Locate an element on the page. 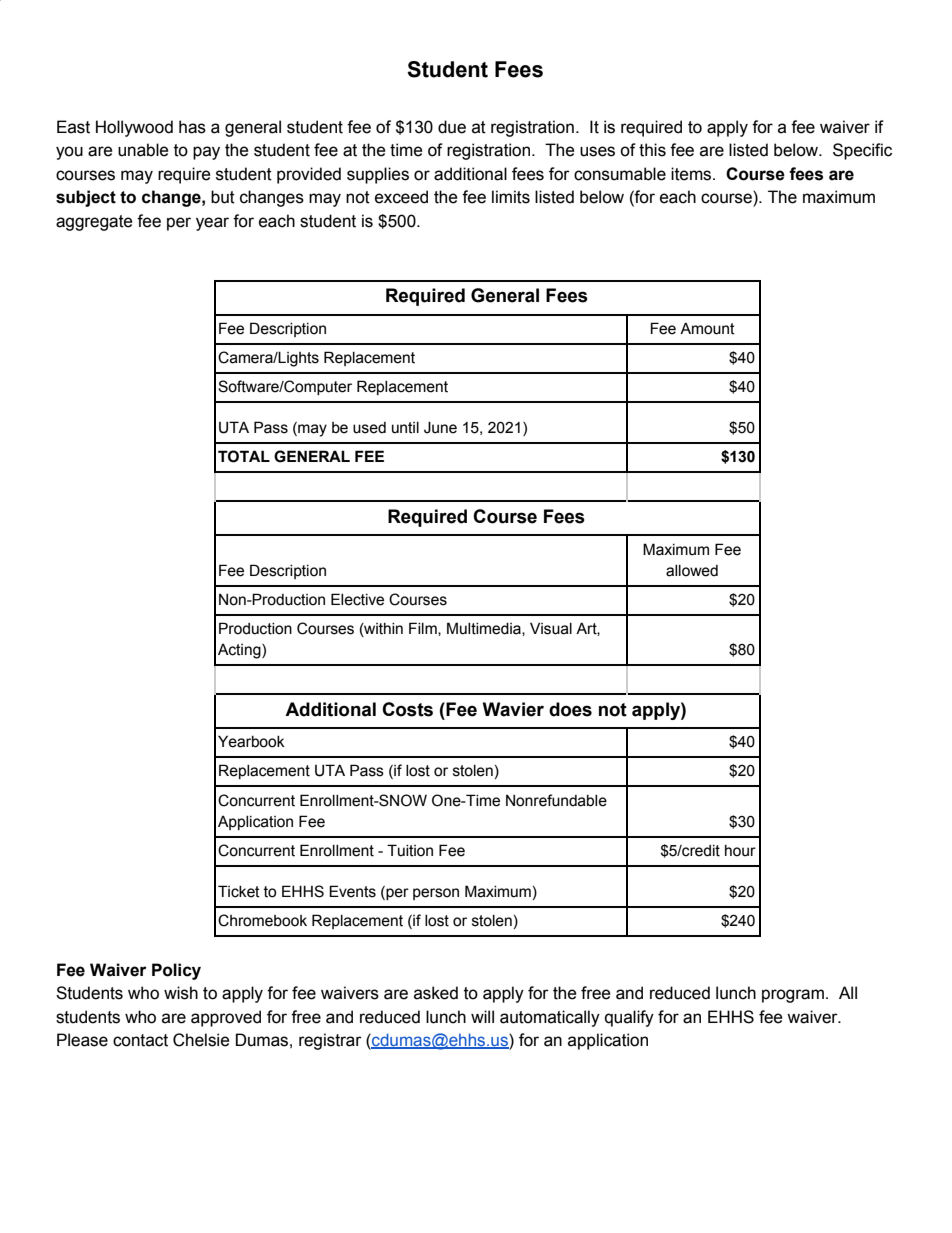 Image resolution: width=952 pixels, height=1233 pixels. items is located at coordinates (692, 174).
